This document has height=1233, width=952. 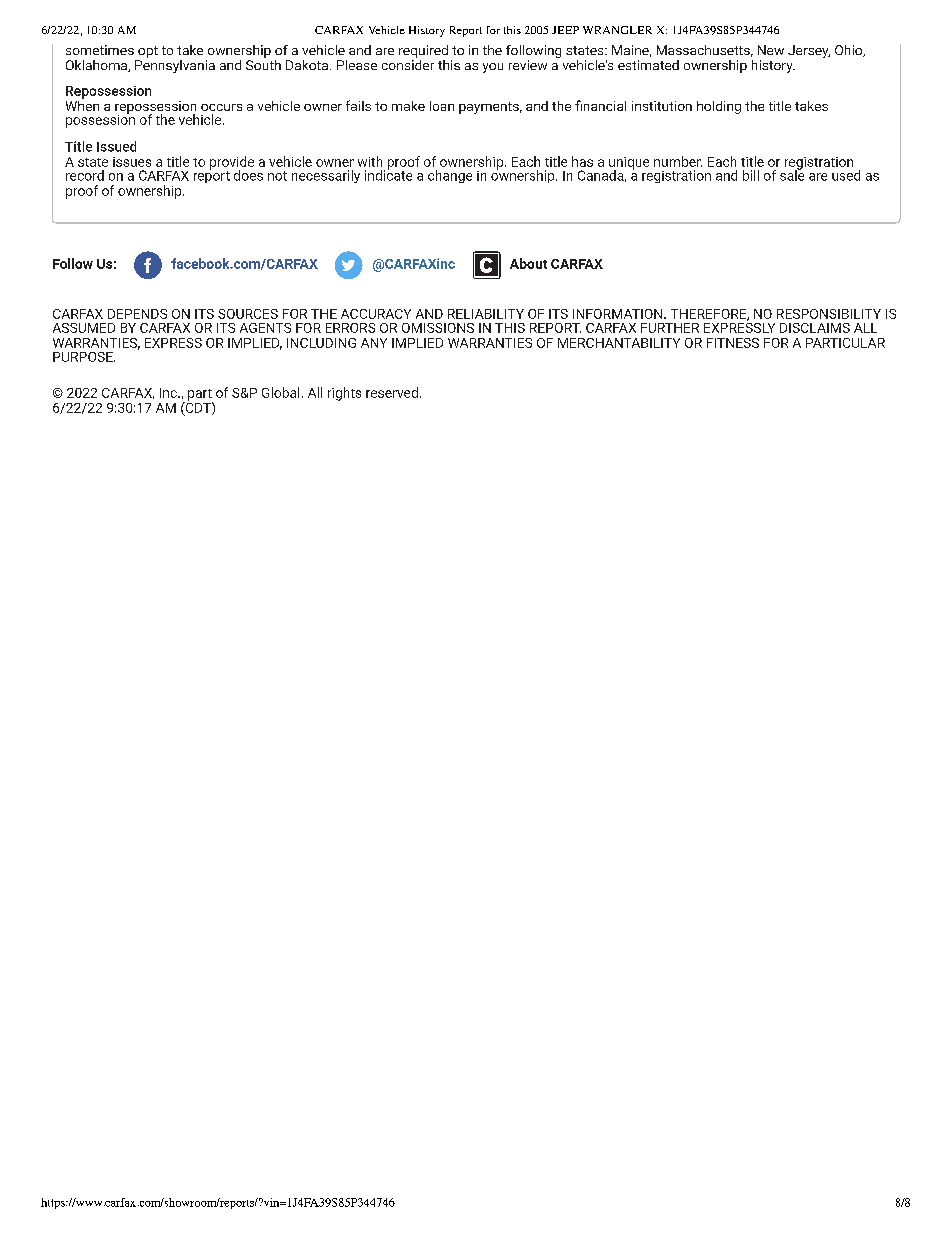 What do you see at coordinates (733, 343) in the document?
I see `FITNESS` at bounding box center [733, 343].
